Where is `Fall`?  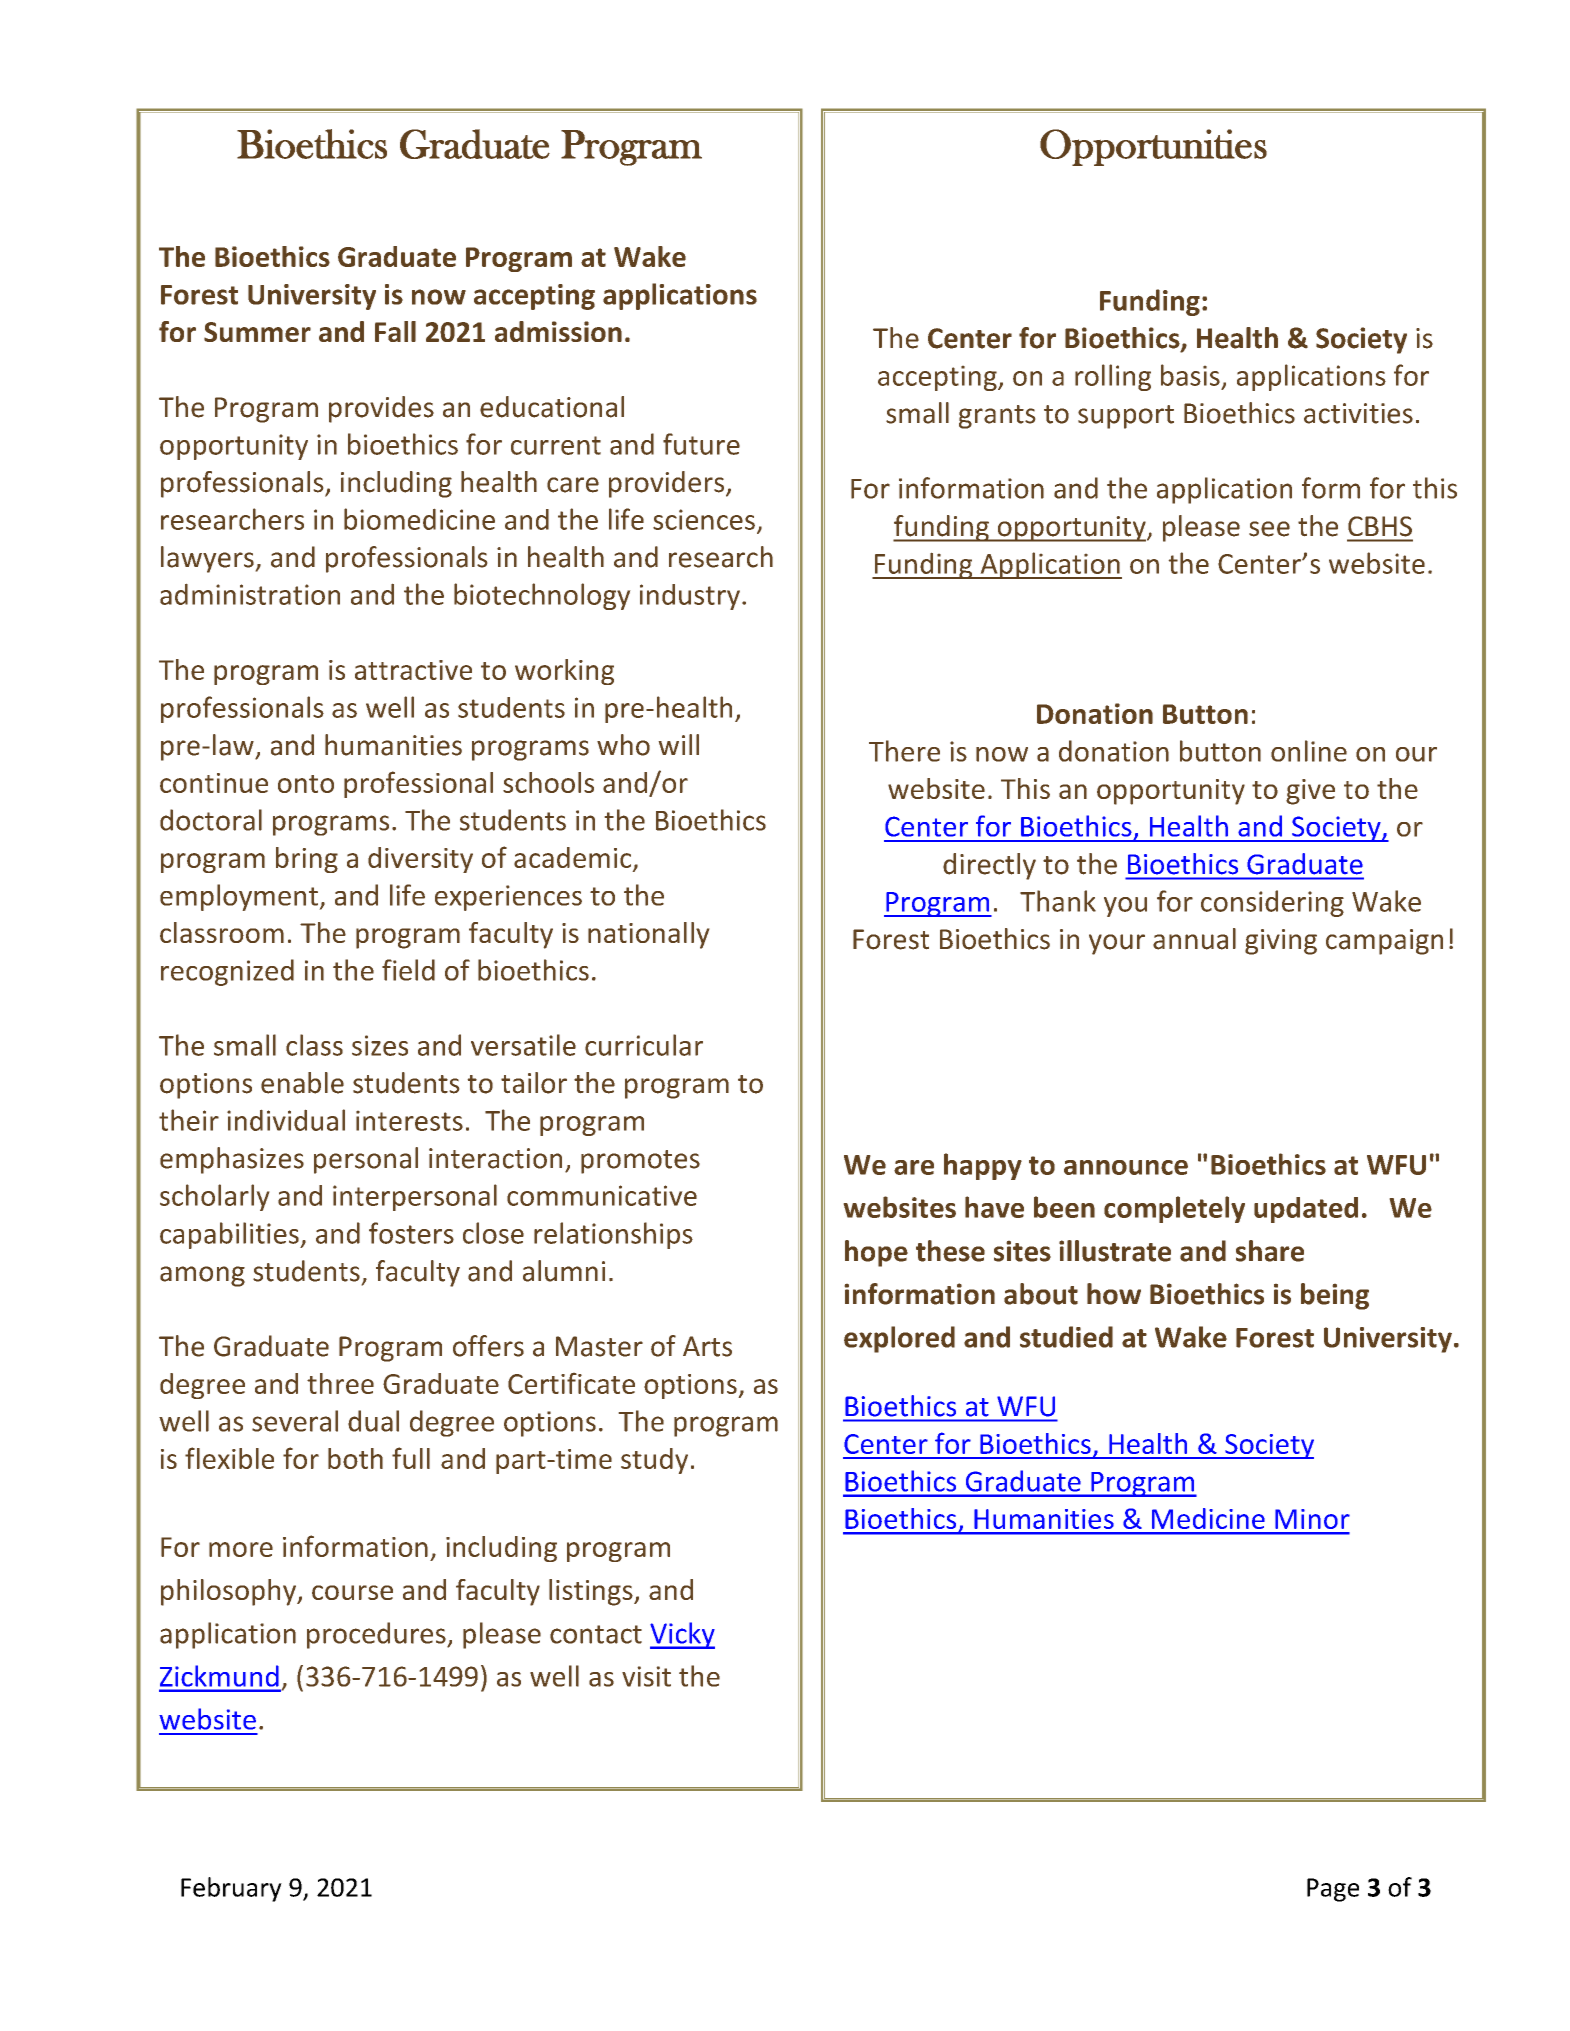
Fall is located at coordinates (395, 331).
